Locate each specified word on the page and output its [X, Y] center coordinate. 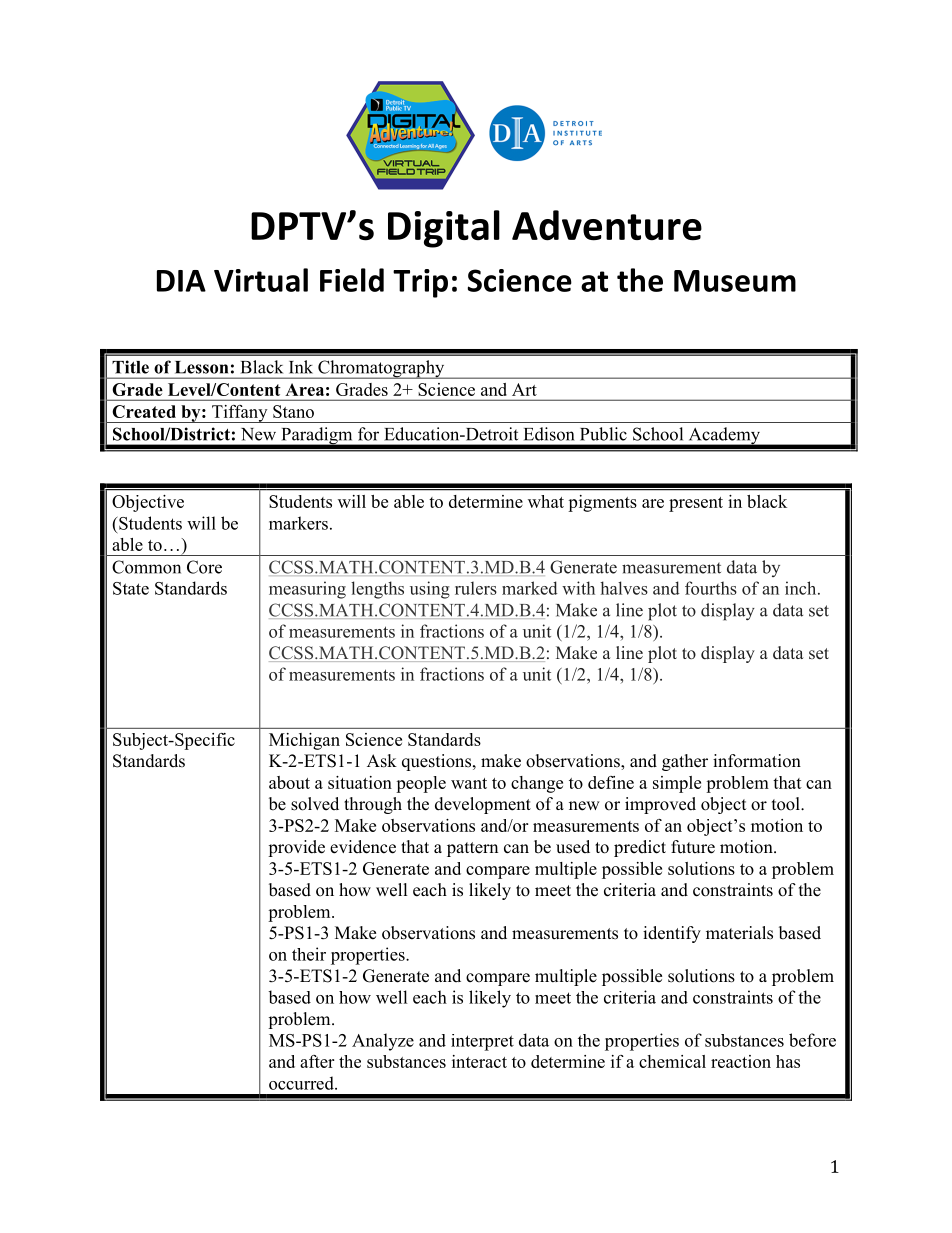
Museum [735, 281]
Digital [444, 229]
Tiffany [240, 414]
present [696, 504]
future [693, 847]
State [131, 588]
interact [479, 1061]
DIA [181, 281]
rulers [476, 588]
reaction [741, 1061]
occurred [302, 1083]
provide [296, 848]
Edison [549, 434]
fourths [711, 588]
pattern [472, 849]
